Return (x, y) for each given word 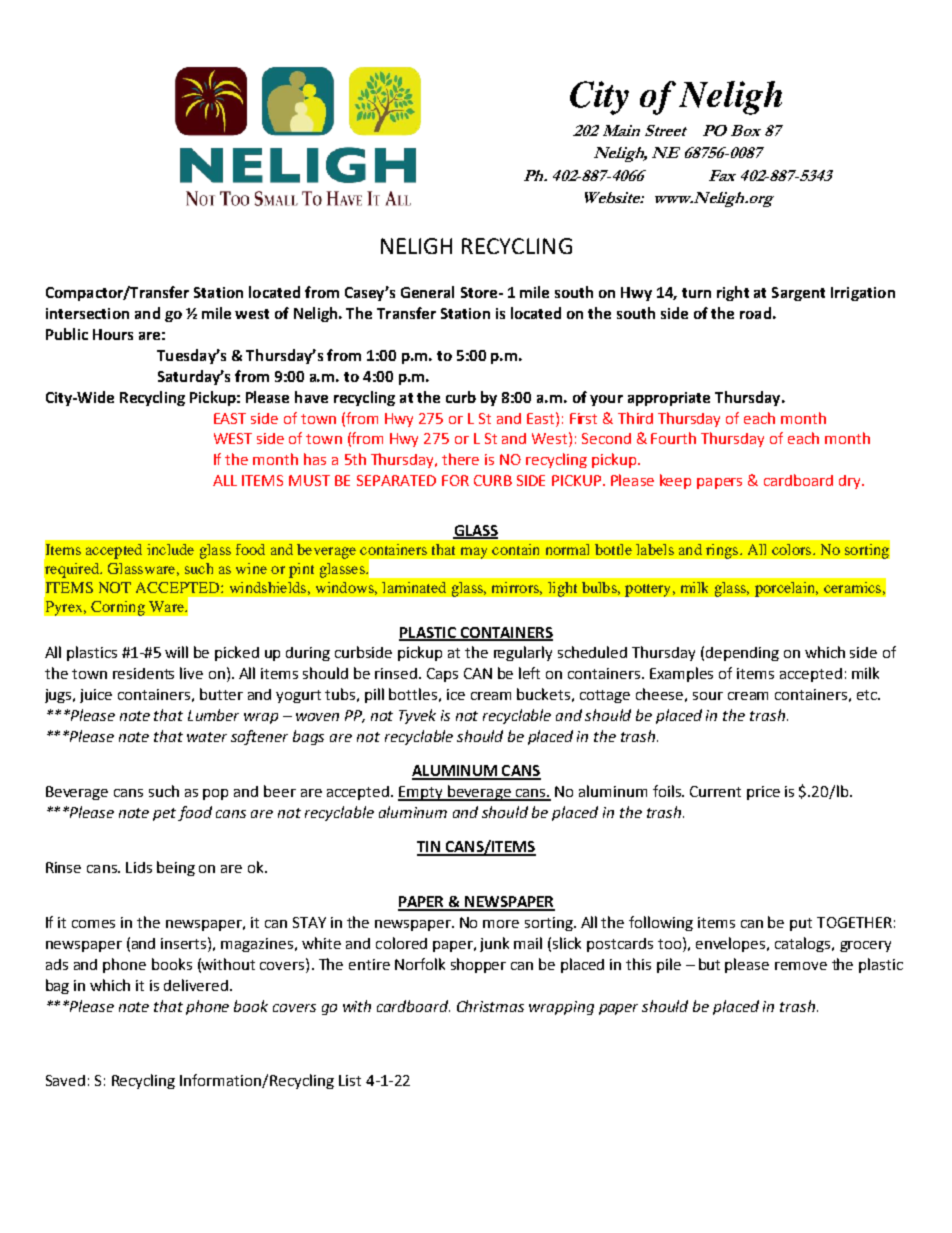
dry (851, 482)
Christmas (490, 1006)
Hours (113, 334)
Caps (442, 675)
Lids (139, 867)
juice (96, 696)
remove (801, 966)
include (170, 549)
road (755, 313)
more (501, 924)
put (801, 924)
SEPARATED (396, 480)
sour (708, 696)
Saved (65, 1080)
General (427, 292)
